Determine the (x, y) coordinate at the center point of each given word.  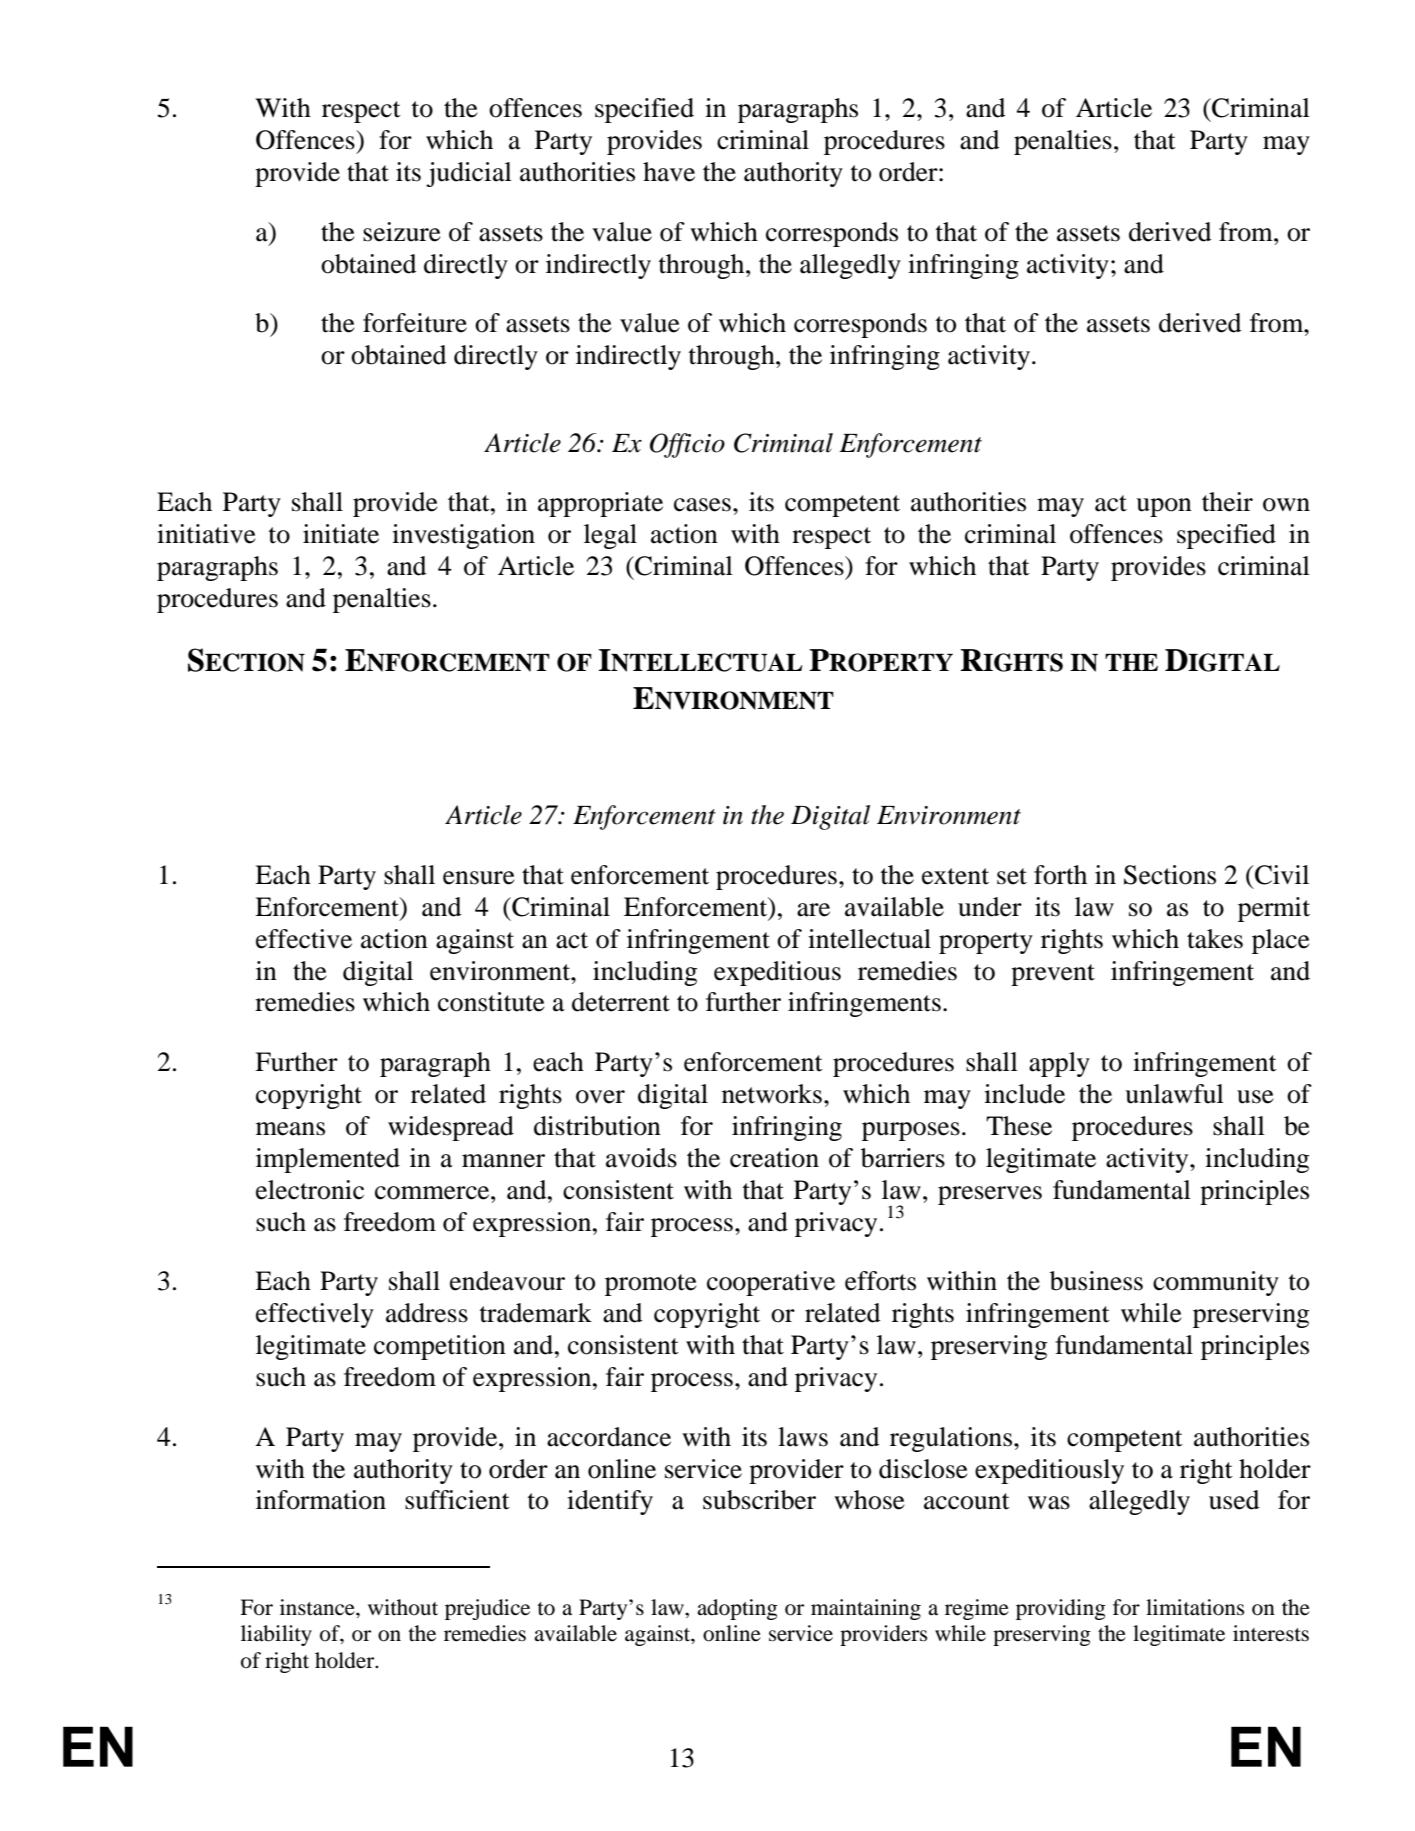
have (669, 172)
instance (318, 1607)
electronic (310, 1190)
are (813, 910)
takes (1215, 939)
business (1096, 1281)
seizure (402, 232)
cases (702, 505)
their (1227, 502)
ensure (479, 878)
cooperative (771, 1283)
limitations (1195, 1607)
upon (1164, 507)
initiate (341, 534)
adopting (737, 1609)
